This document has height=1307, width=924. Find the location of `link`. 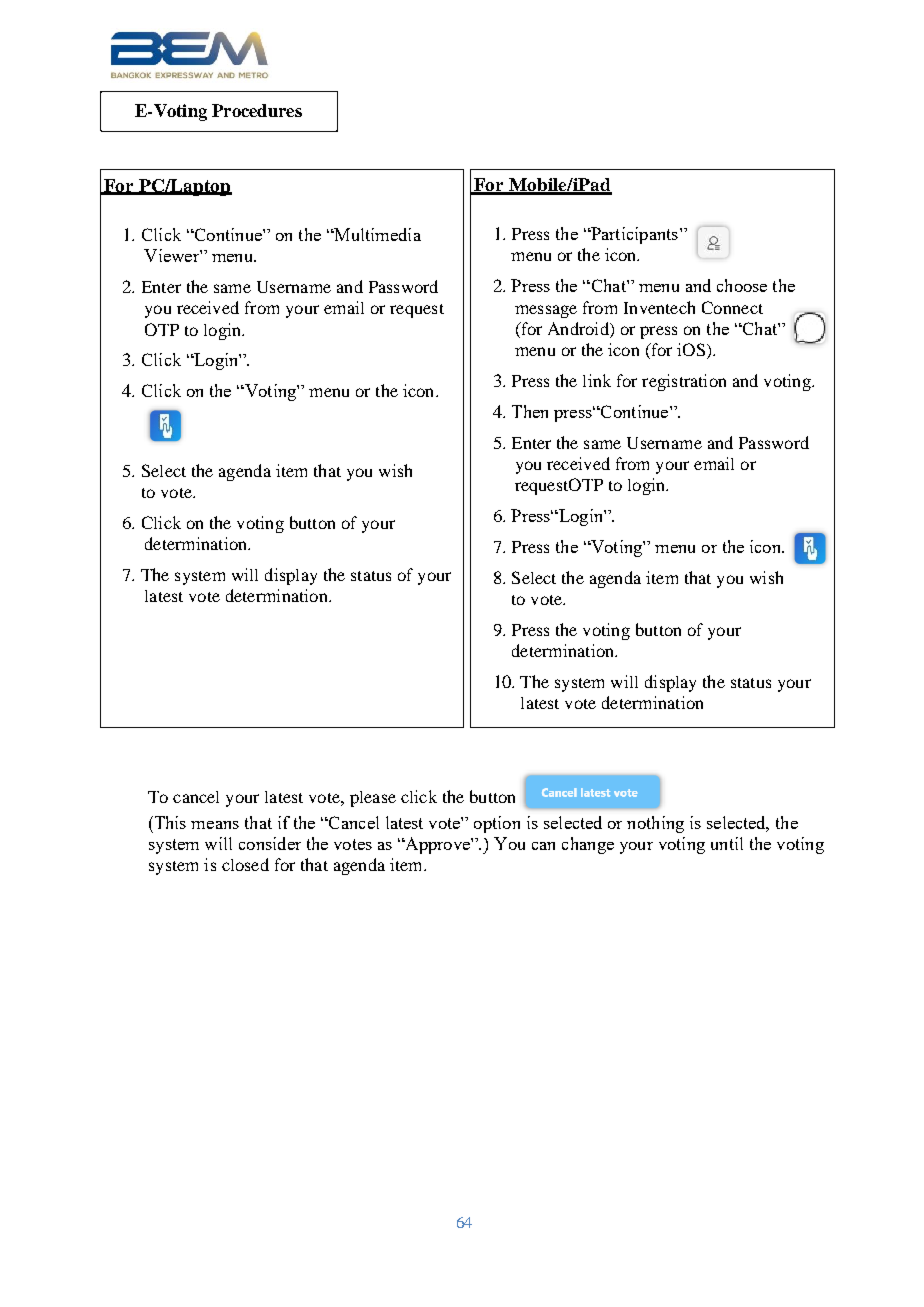

link is located at coordinates (597, 380).
